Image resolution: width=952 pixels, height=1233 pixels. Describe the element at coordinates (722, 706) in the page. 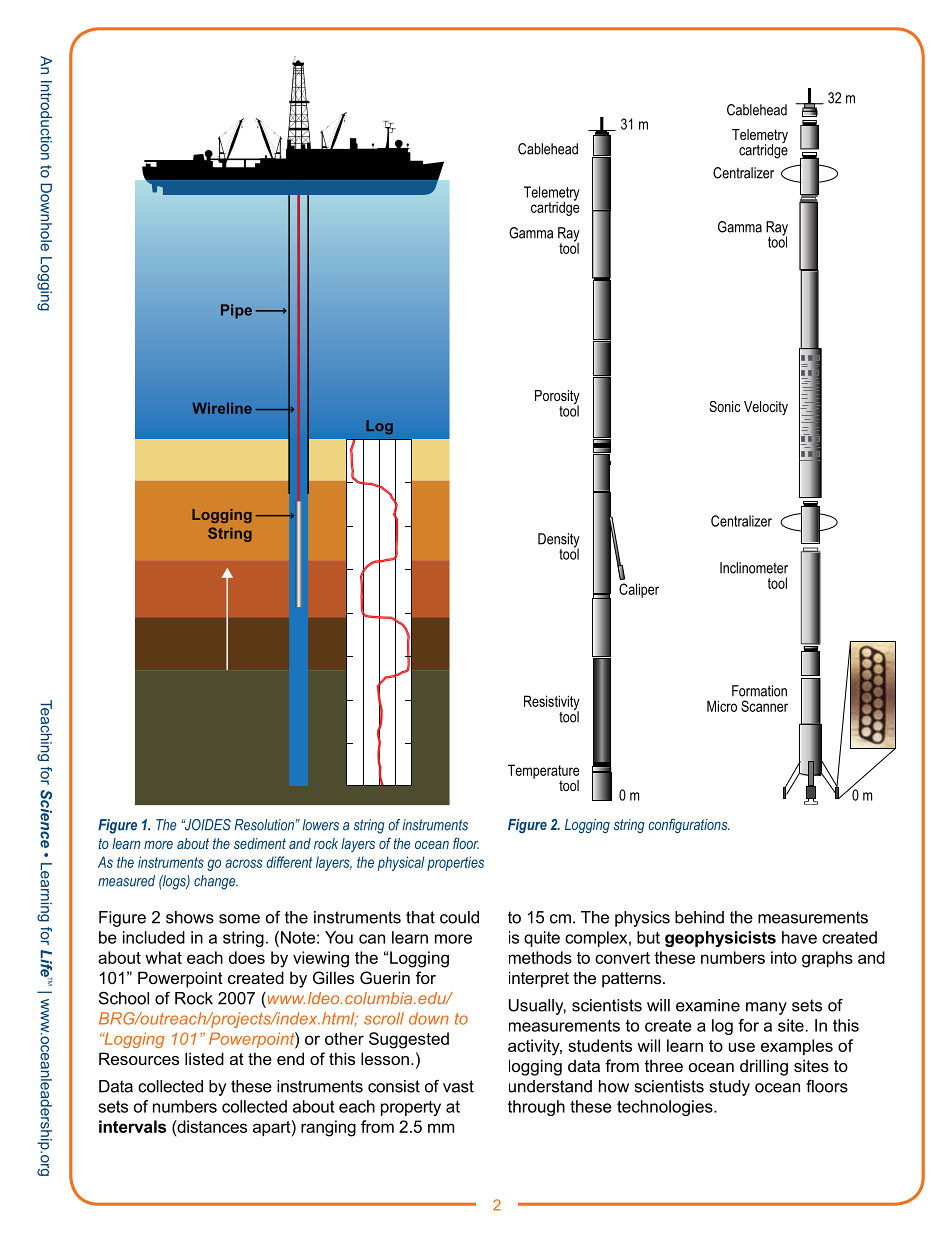

I see `Micro` at that location.
